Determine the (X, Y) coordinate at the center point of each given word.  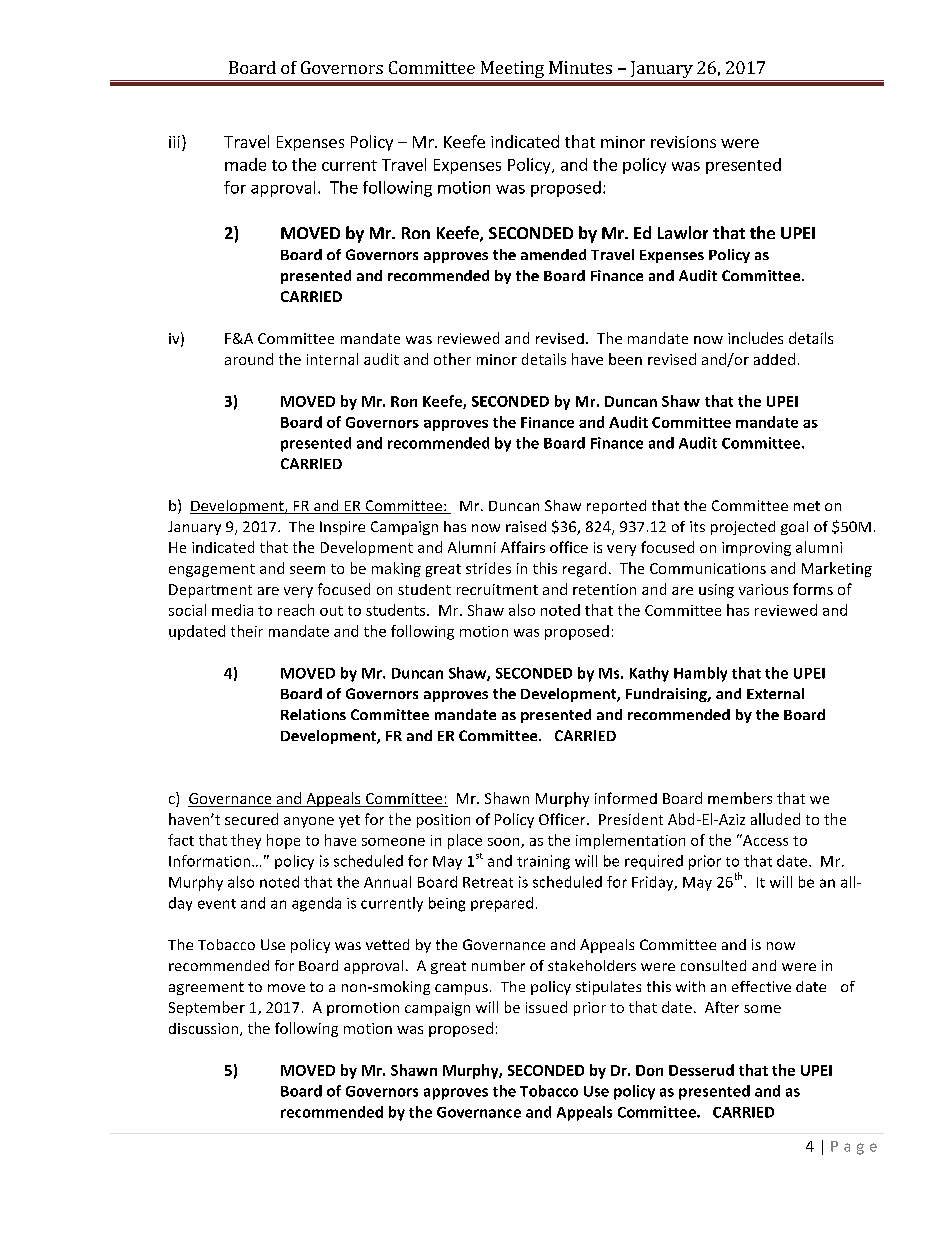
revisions (683, 142)
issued (546, 1007)
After (722, 1007)
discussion (205, 1029)
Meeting (512, 71)
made (245, 164)
